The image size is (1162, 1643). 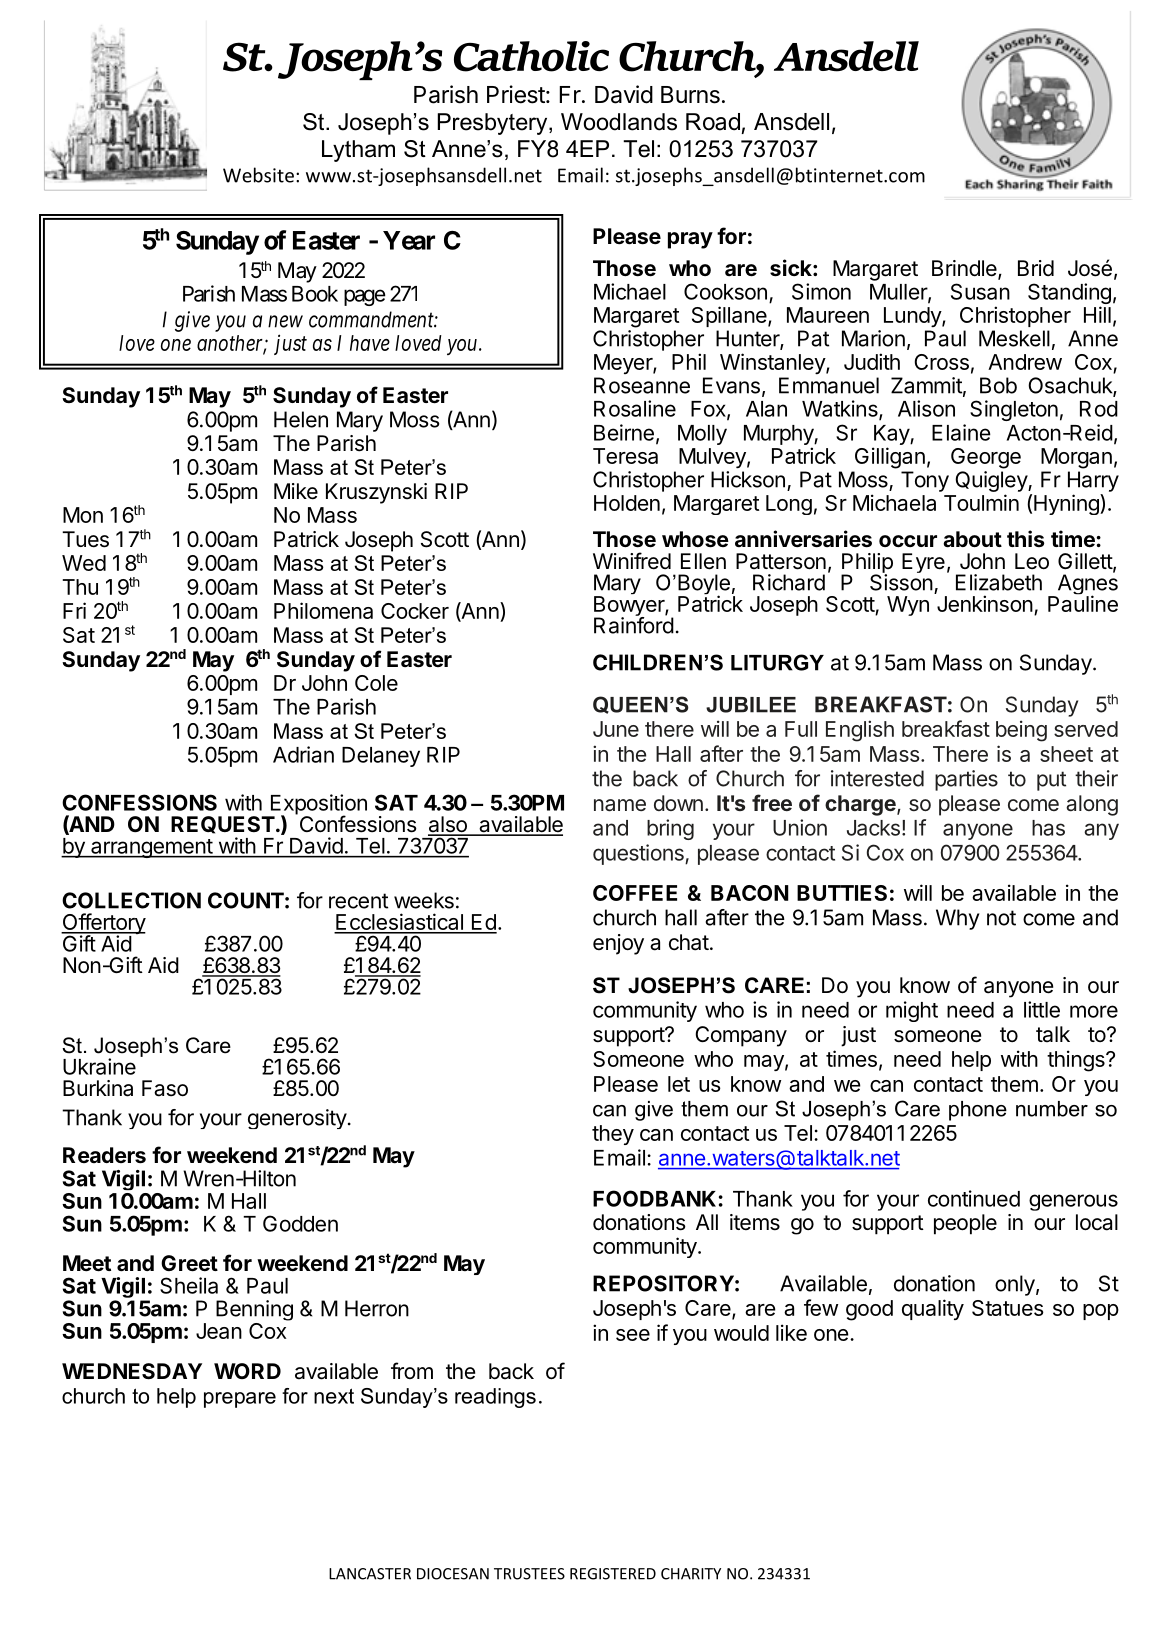 What do you see at coordinates (691, 1574) in the page?
I see `CHARITY` at bounding box center [691, 1574].
